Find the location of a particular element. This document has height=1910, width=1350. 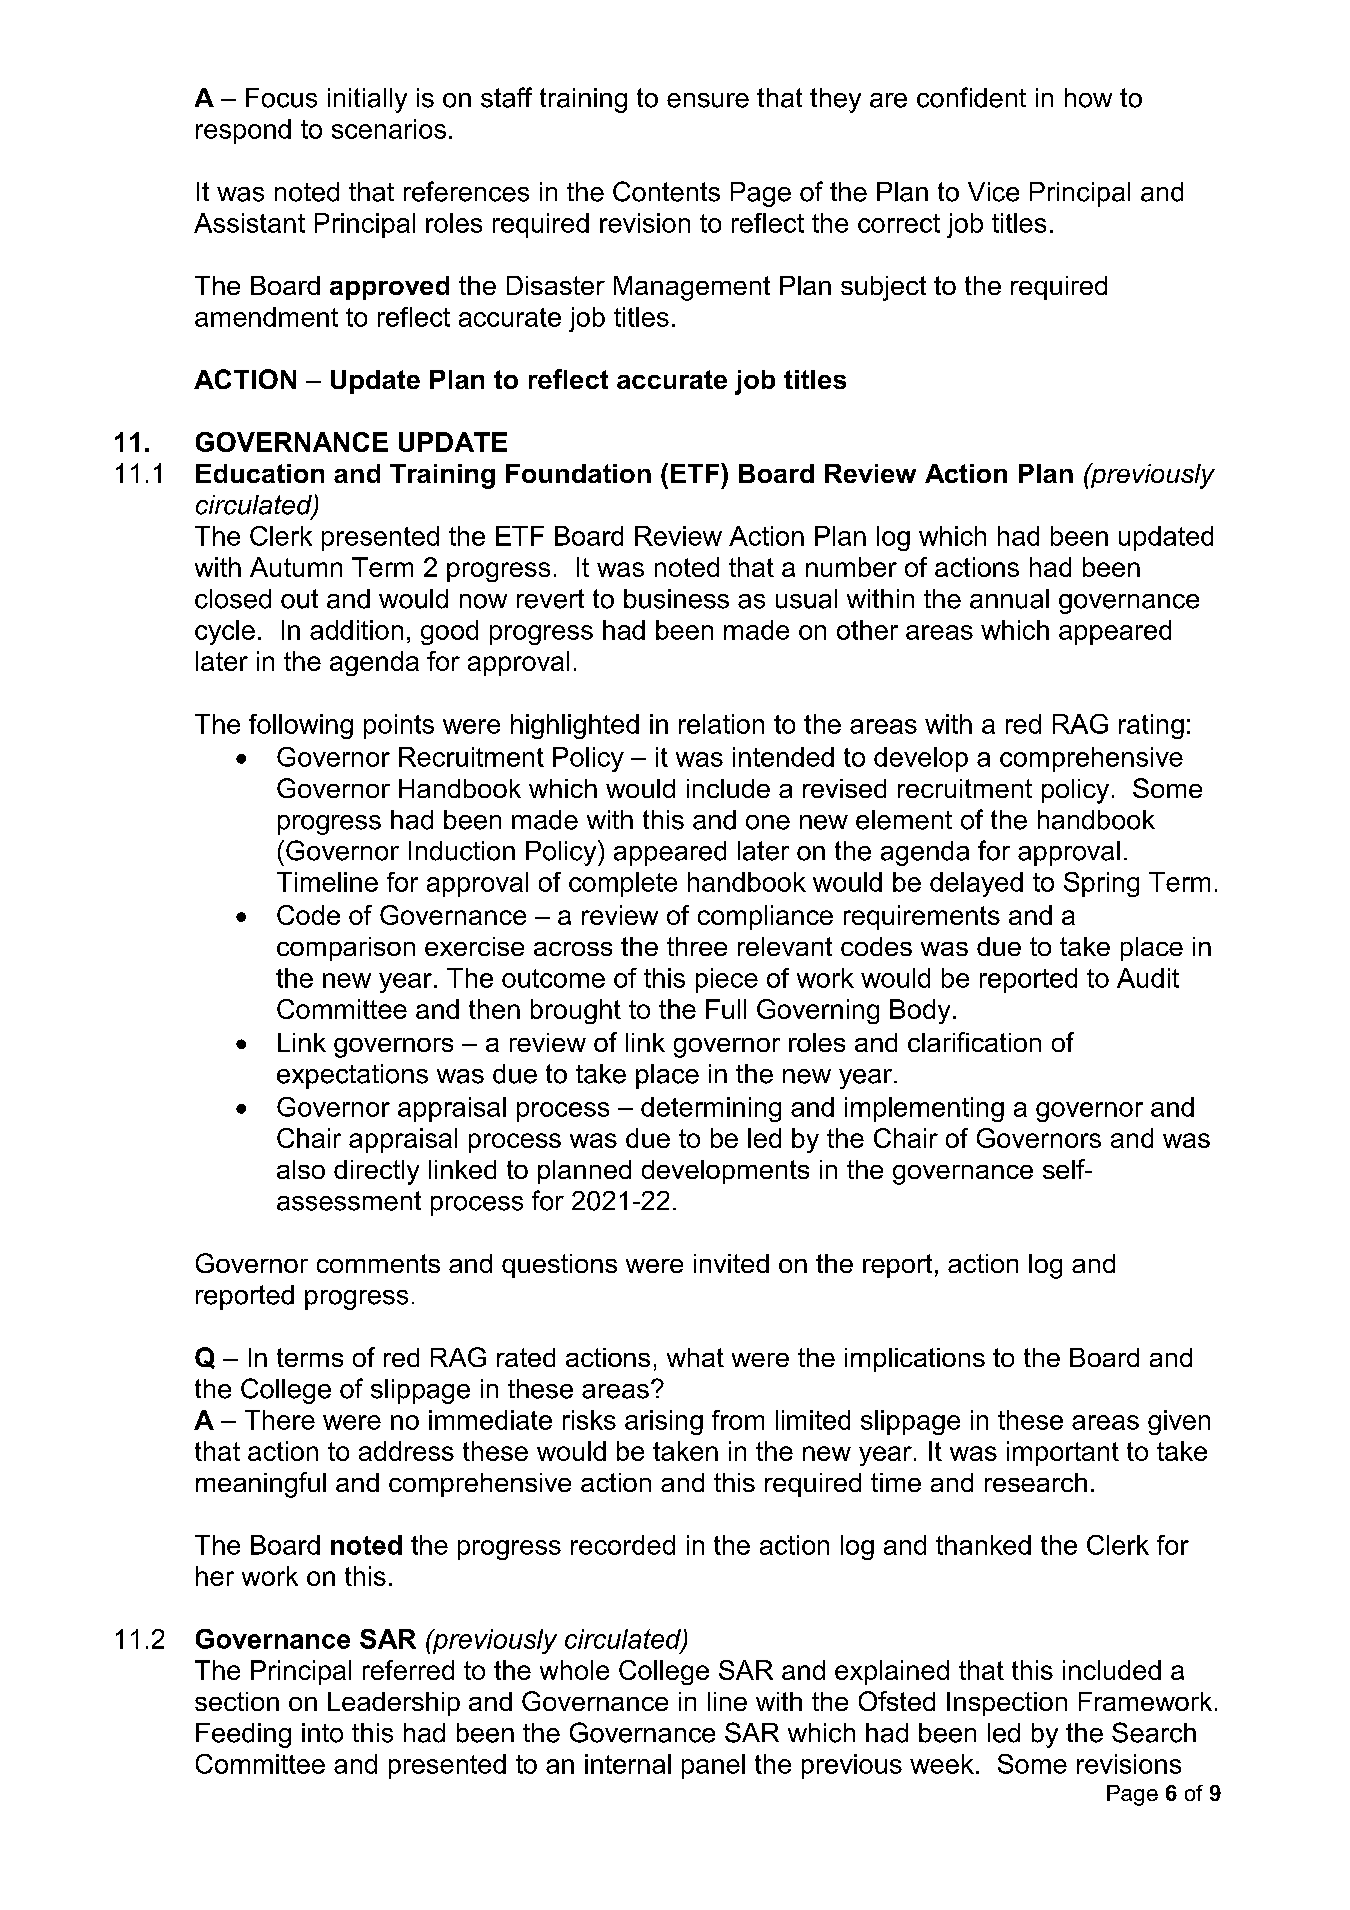

scenarios is located at coordinates (389, 129).
